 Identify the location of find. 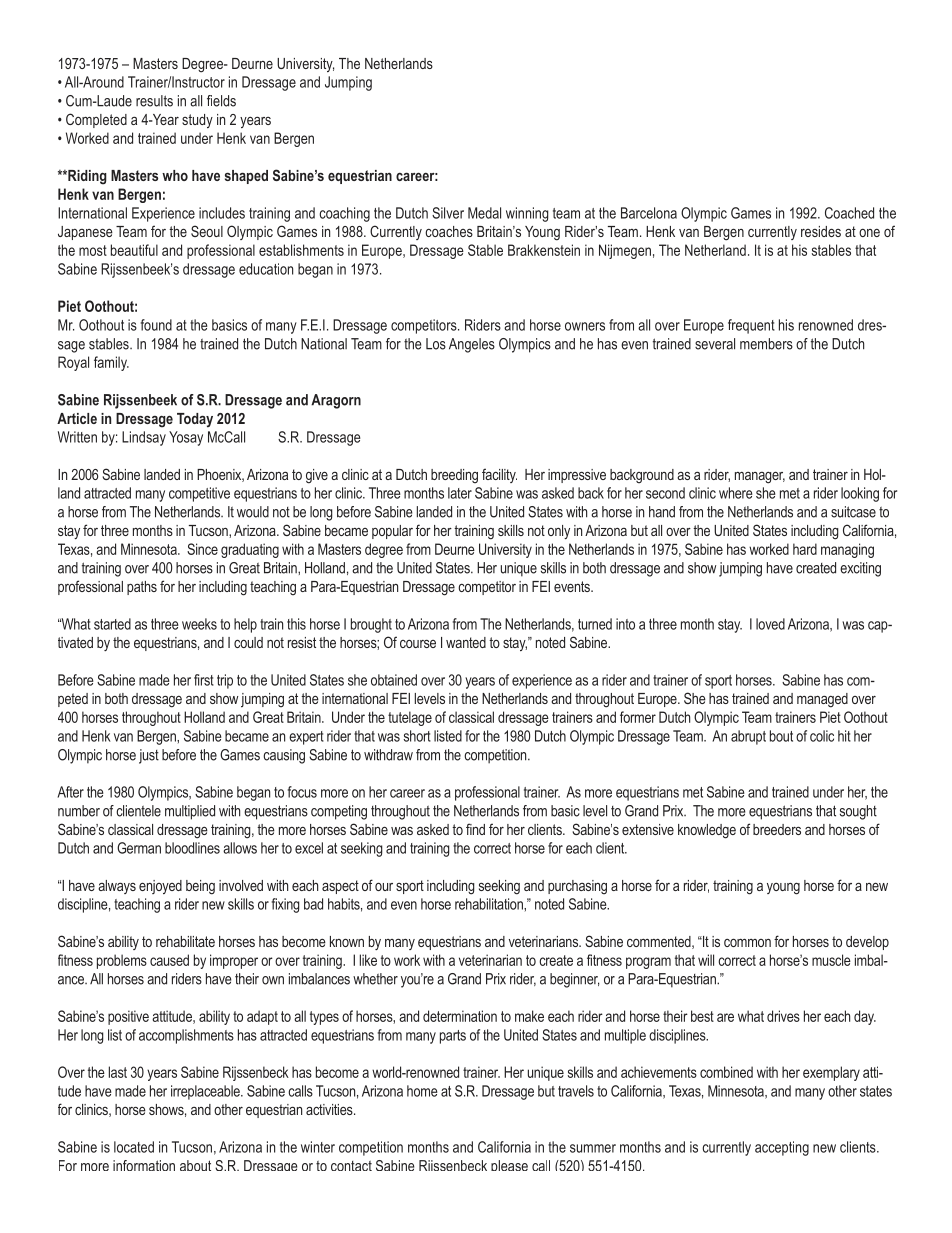
(475, 829).
